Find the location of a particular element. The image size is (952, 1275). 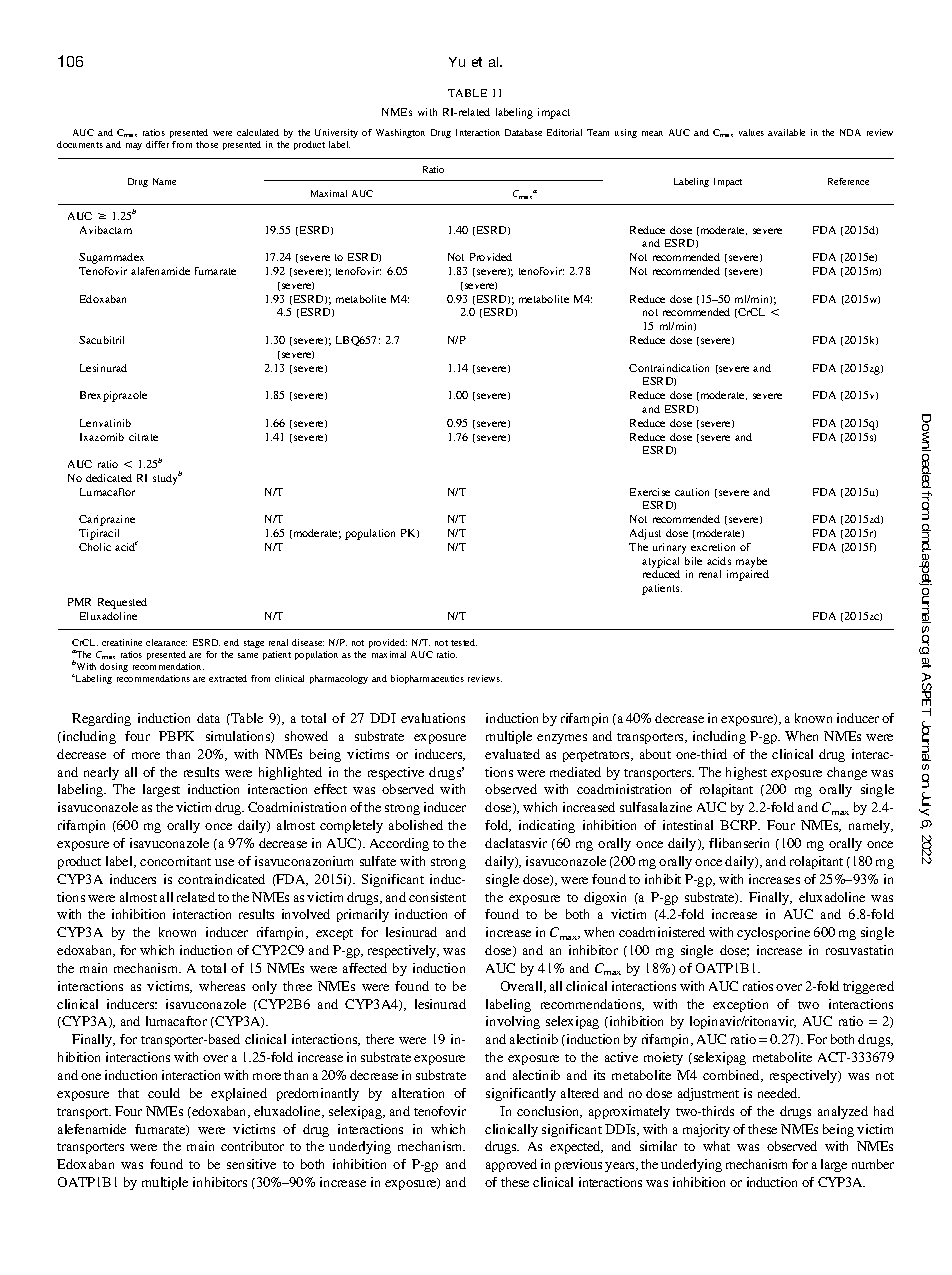

approved is located at coordinates (511, 1165).
